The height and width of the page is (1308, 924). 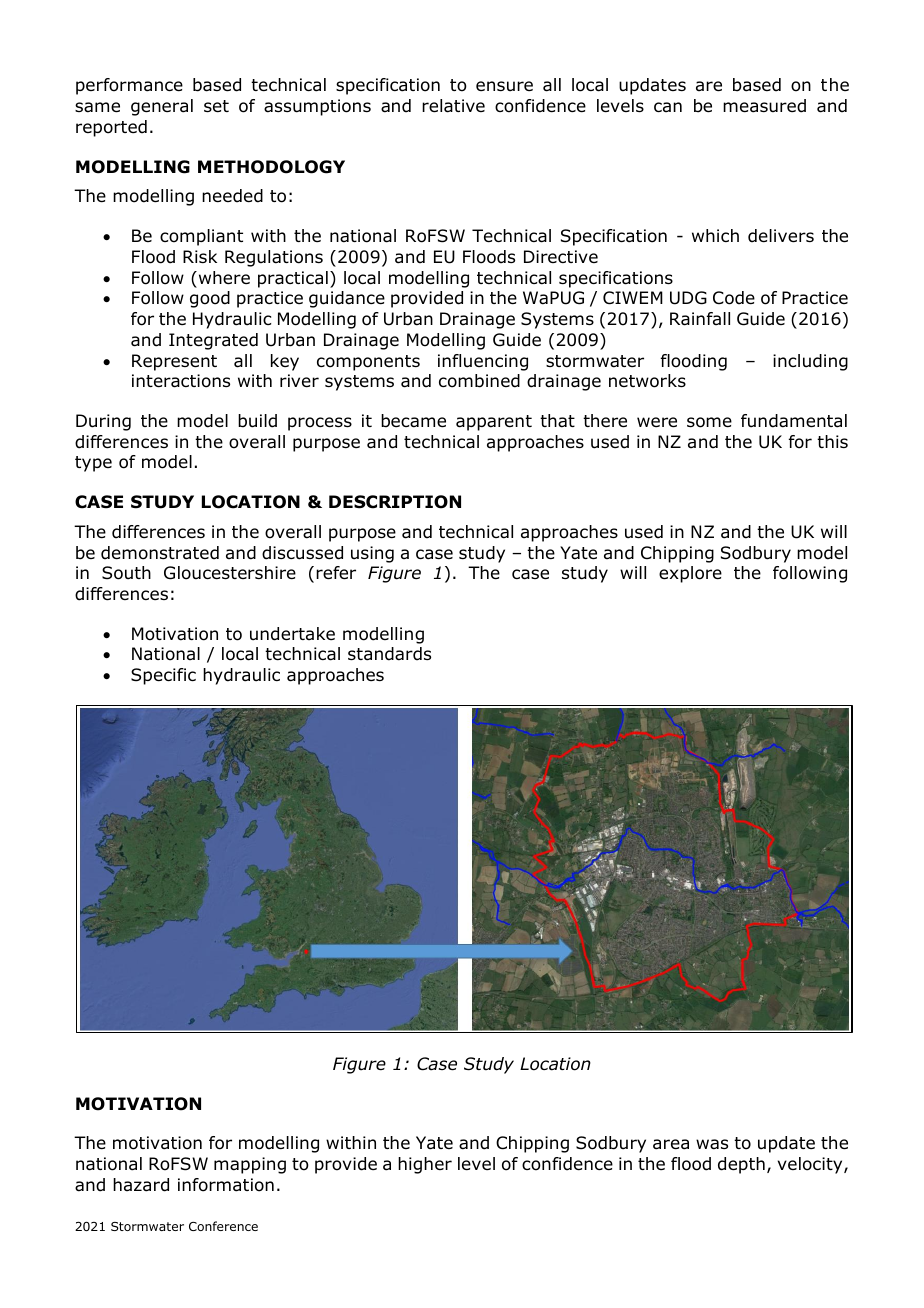 I want to click on measured, so click(x=764, y=106).
